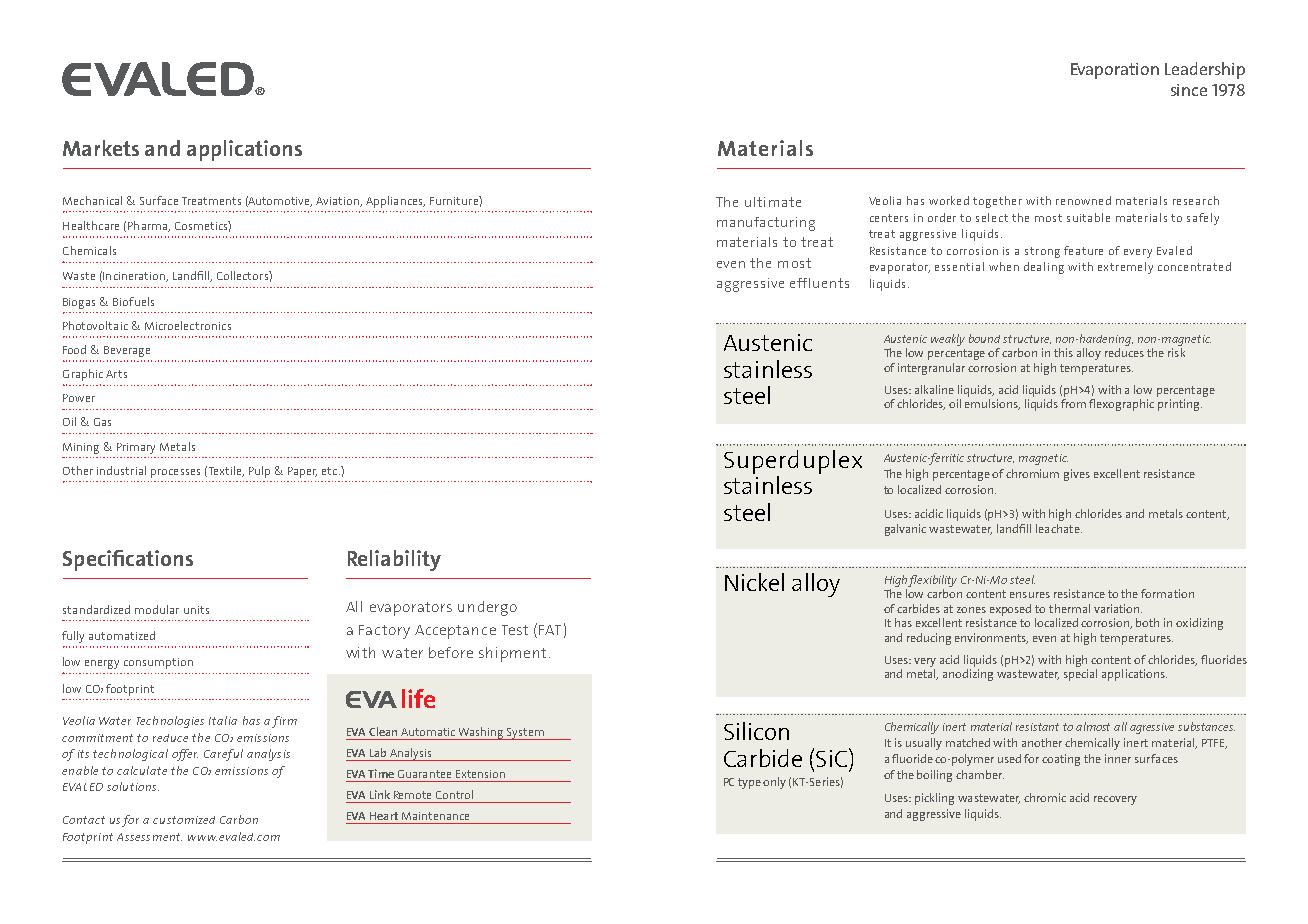 The width and height of the page is (1308, 924). Describe the element at coordinates (1083, 250) in the page. I see `feature` at that location.
